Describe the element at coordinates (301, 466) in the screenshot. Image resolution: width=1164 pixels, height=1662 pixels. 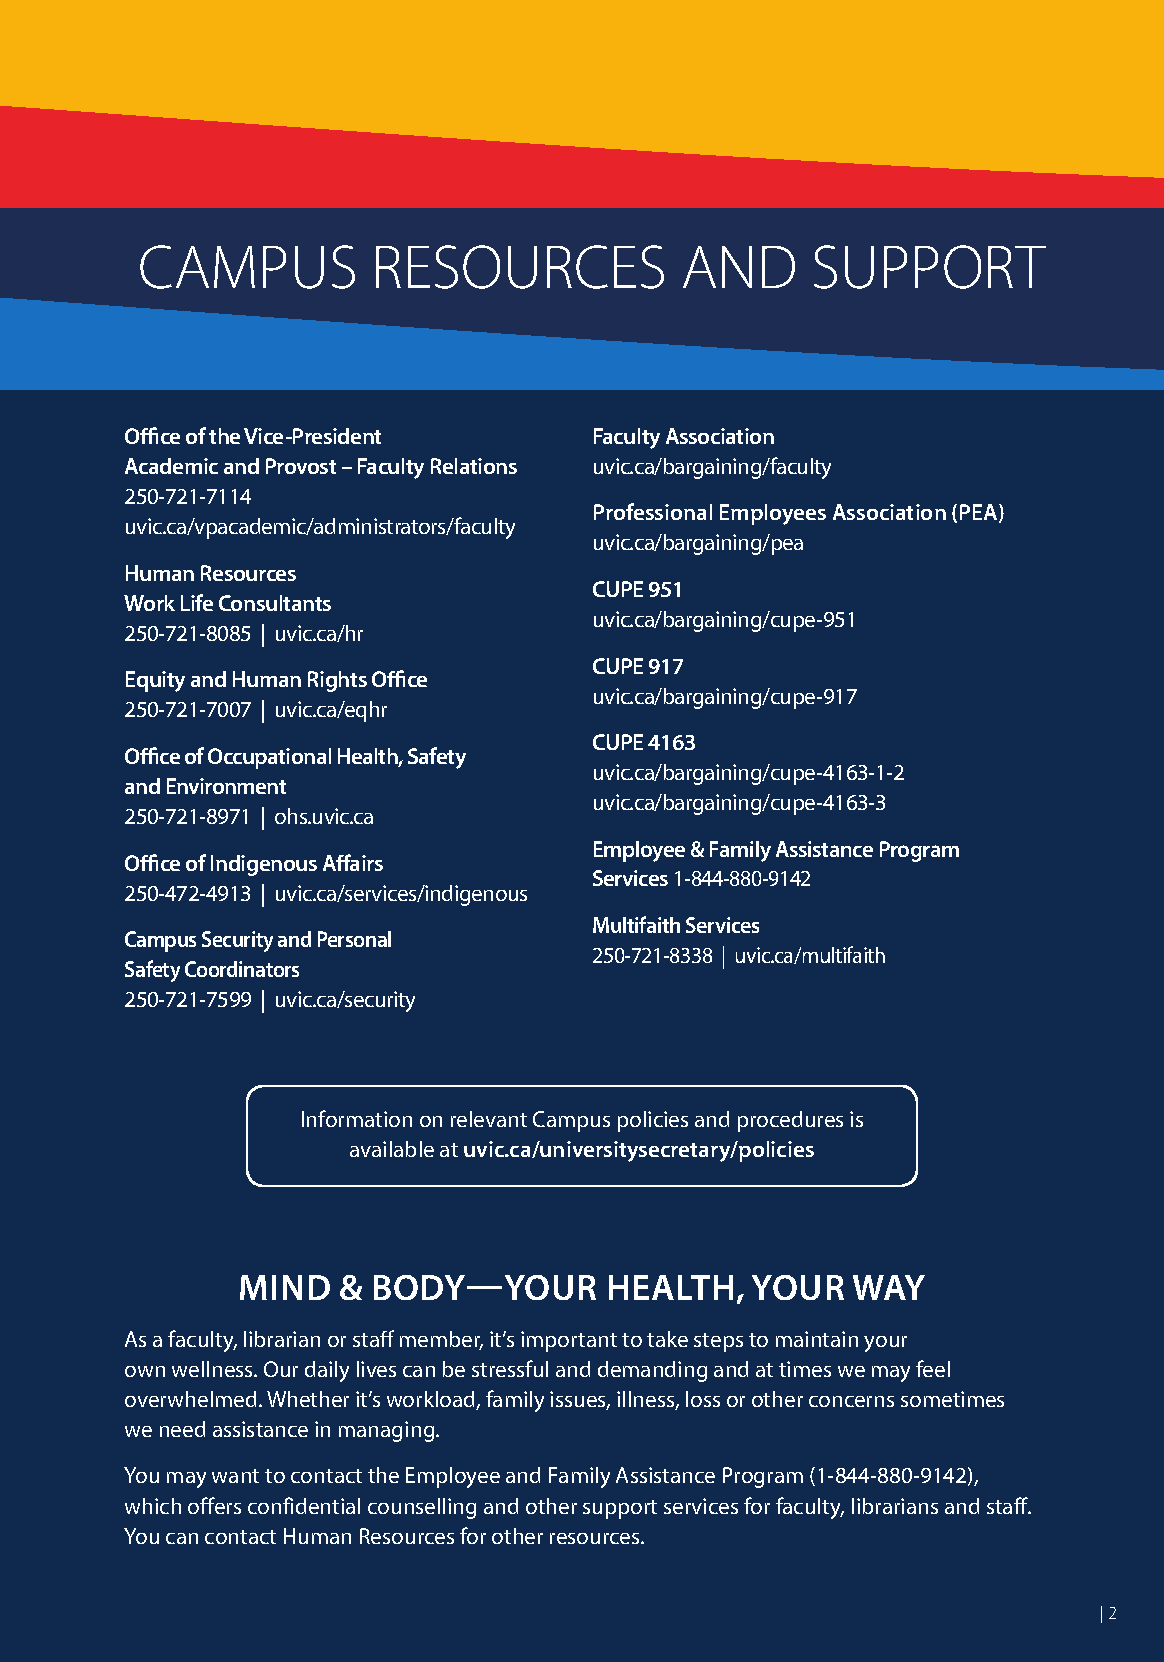
I see `Provost` at that location.
